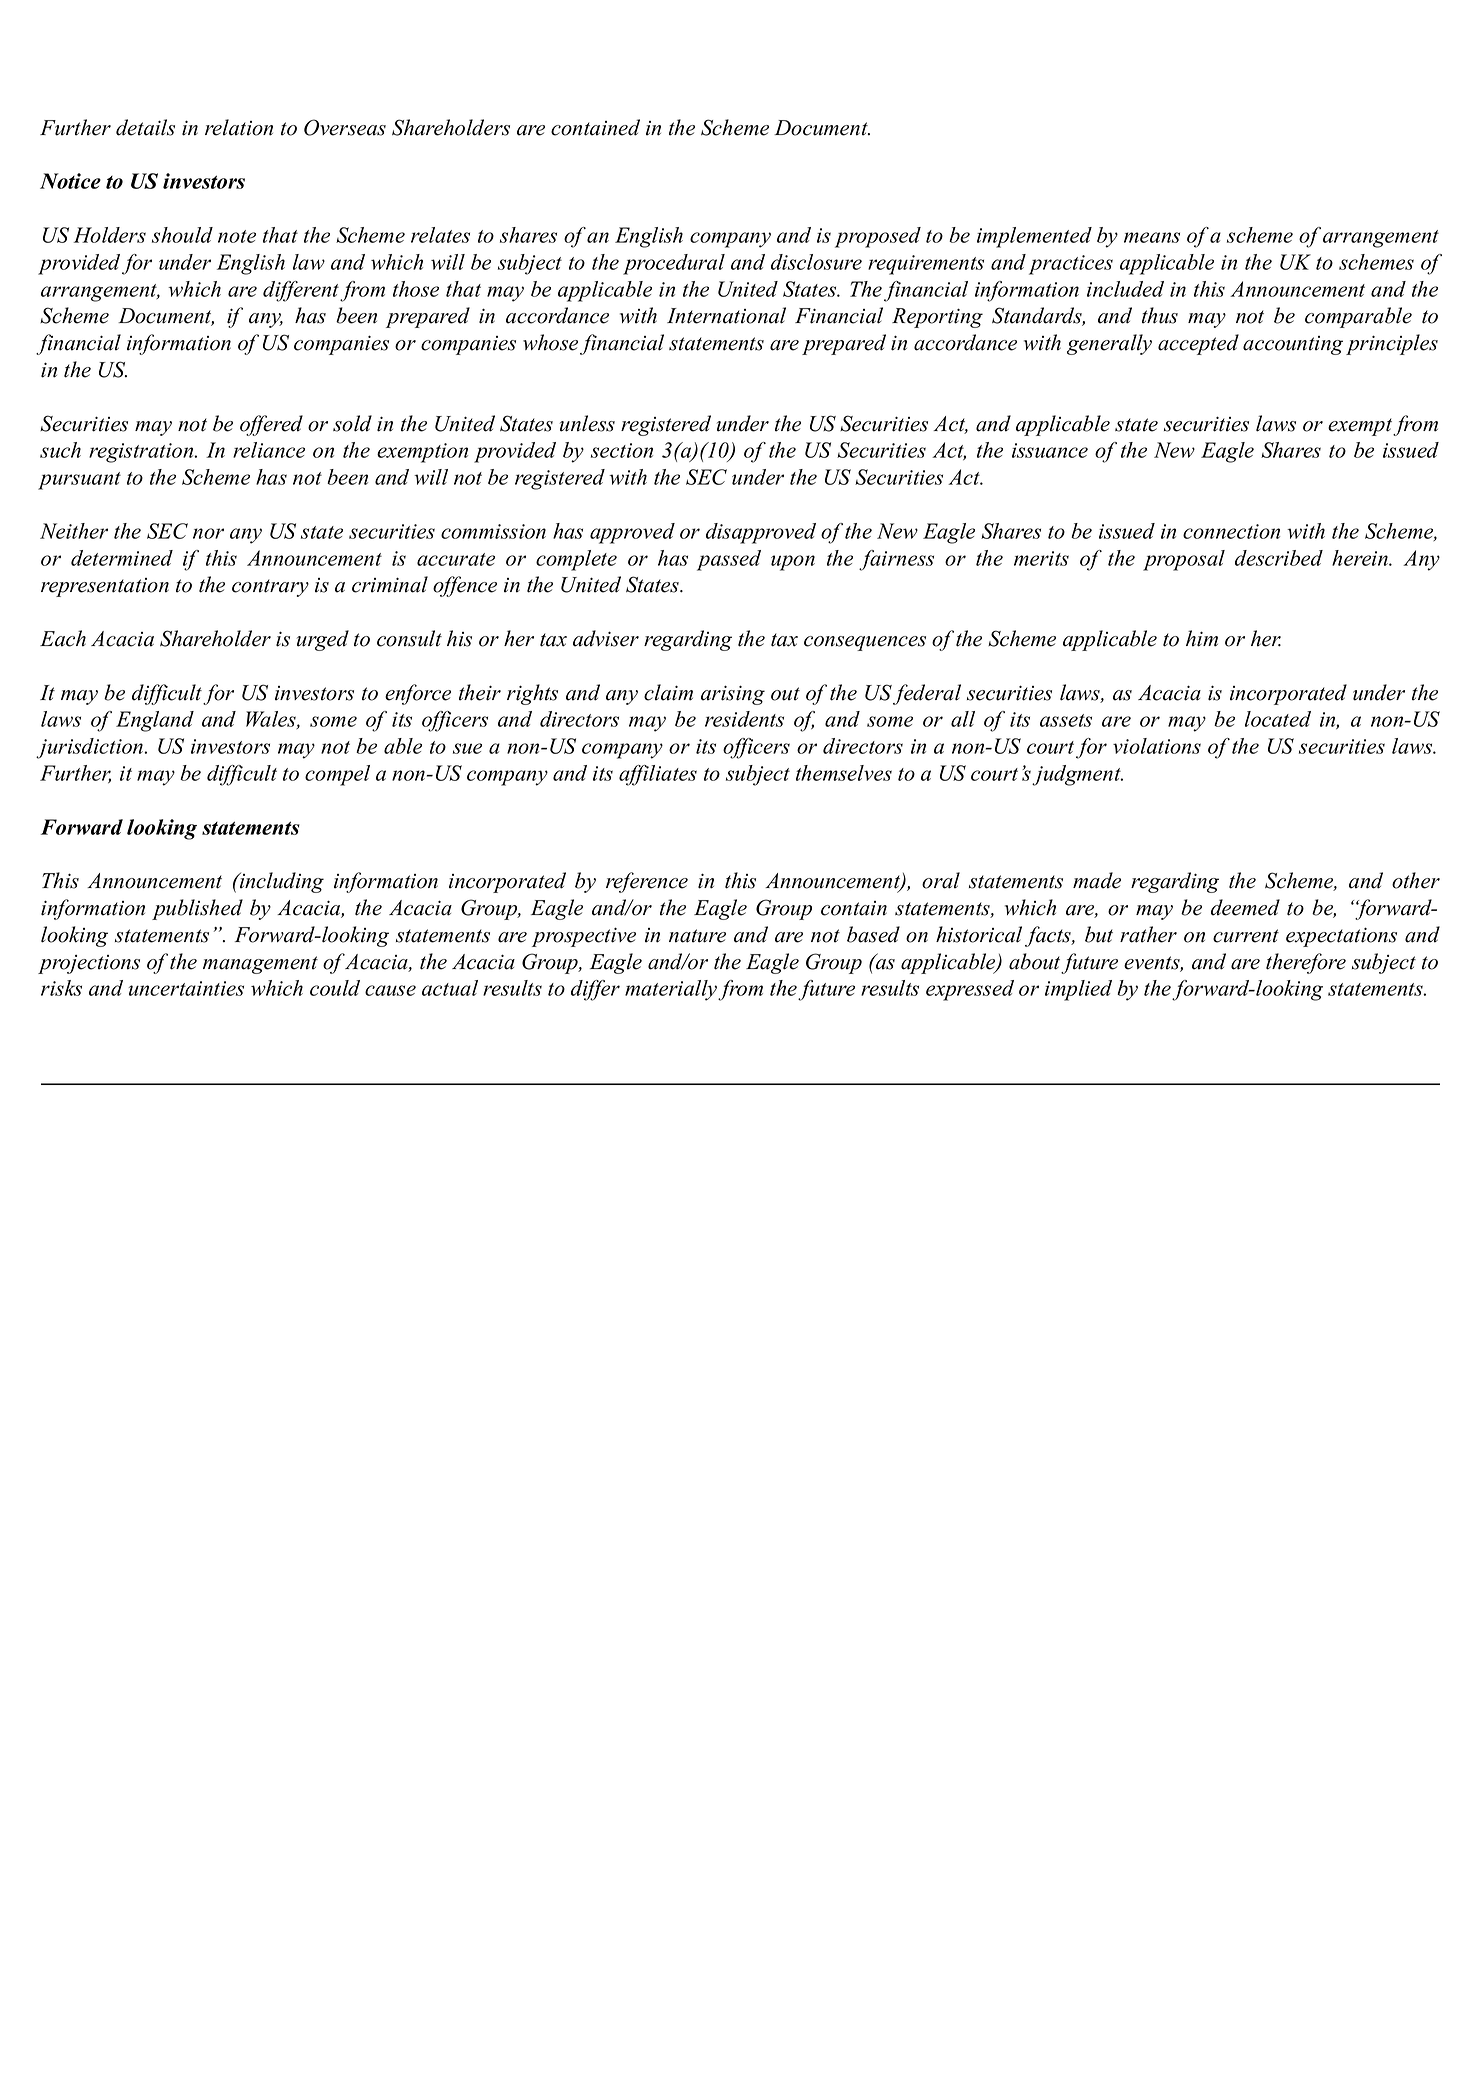 Image resolution: width=1482 pixels, height=2097 pixels. What do you see at coordinates (269, 450) in the image?
I see `reliance` at bounding box center [269, 450].
